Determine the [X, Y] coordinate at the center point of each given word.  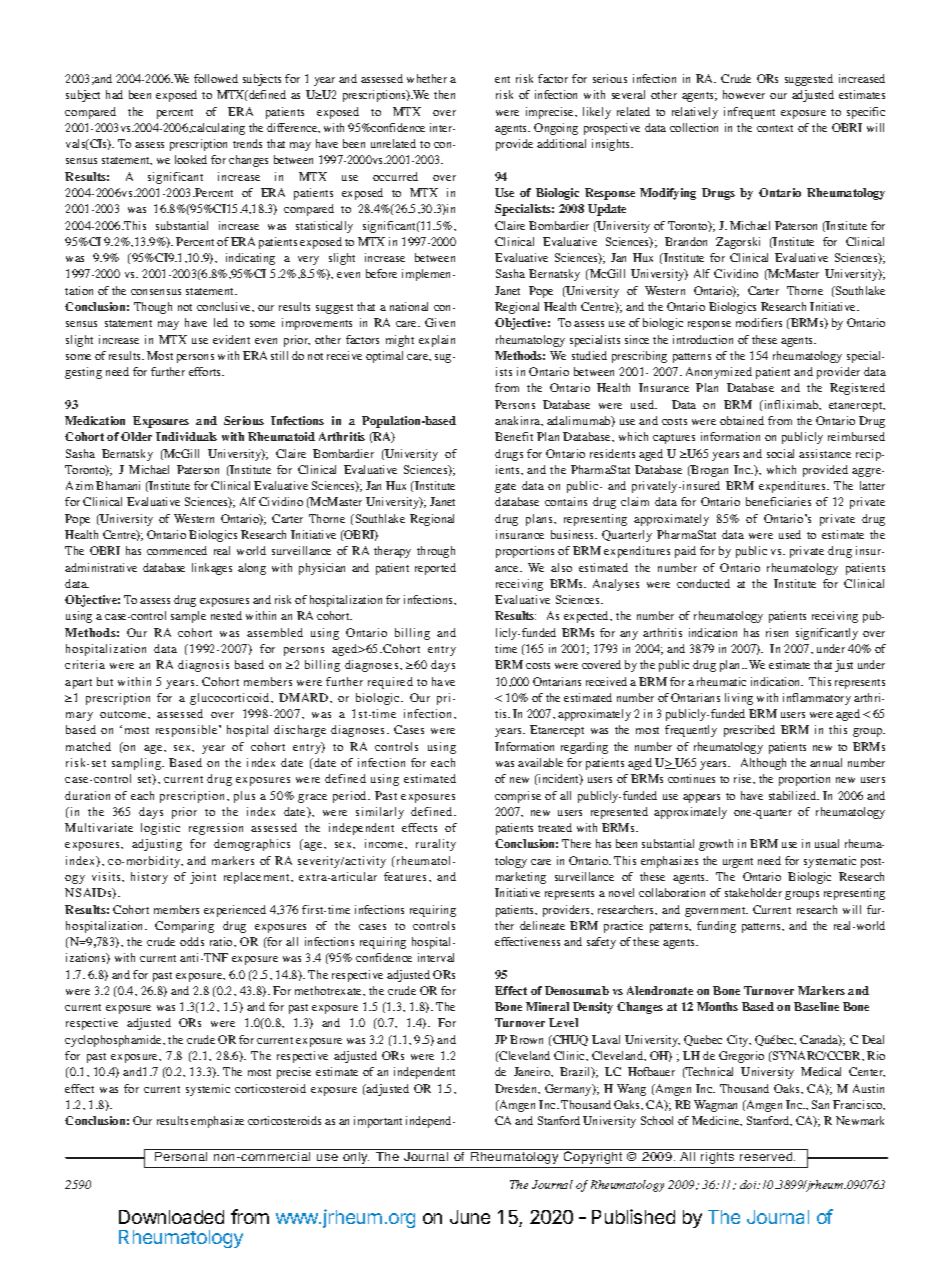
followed [216, 78]
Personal [181, 1156]
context [775, 128]
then [444, 94]
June [470, 1217]
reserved [767, 1156]
